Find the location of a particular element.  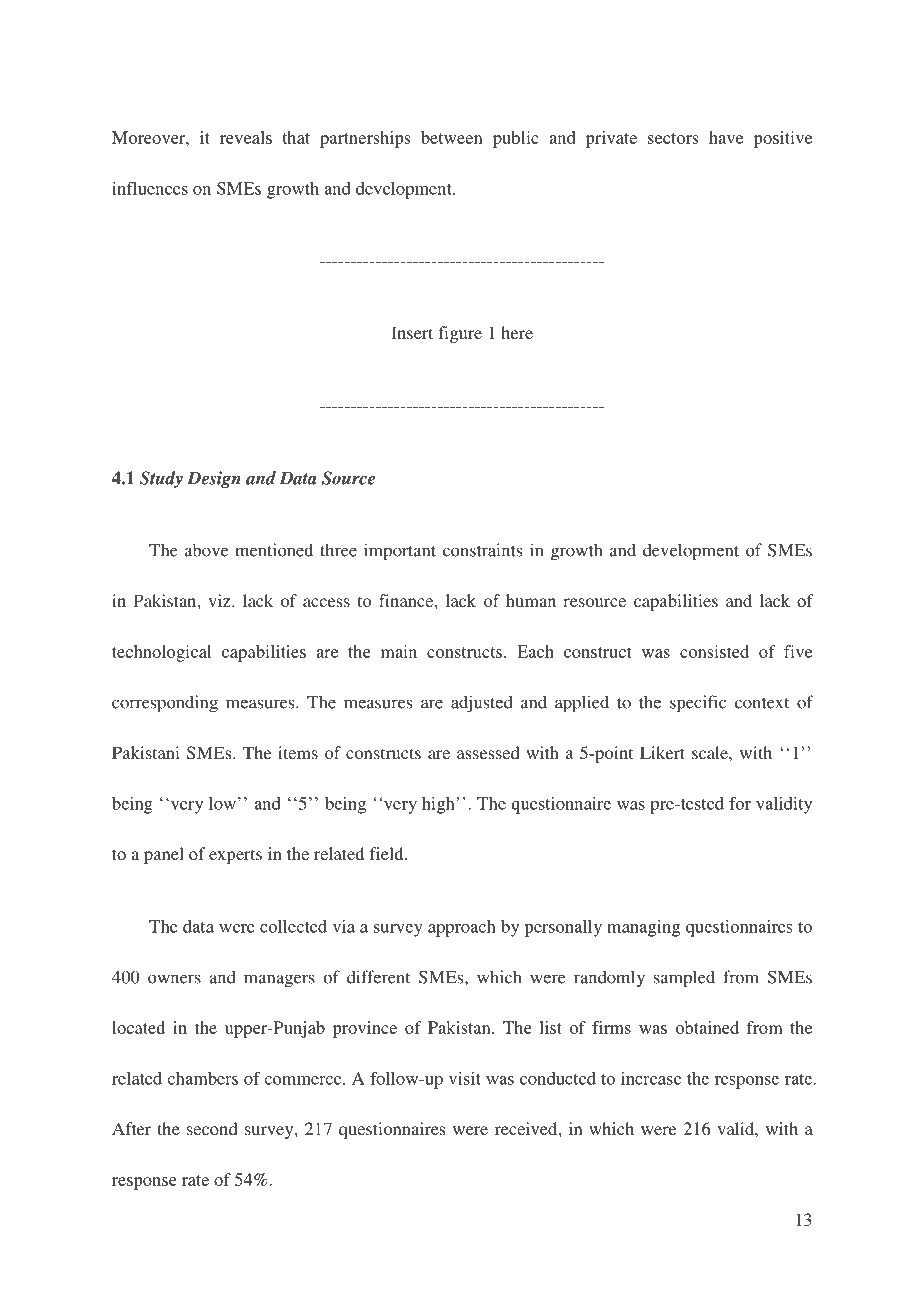

here is located at coordinates (517, 332).
